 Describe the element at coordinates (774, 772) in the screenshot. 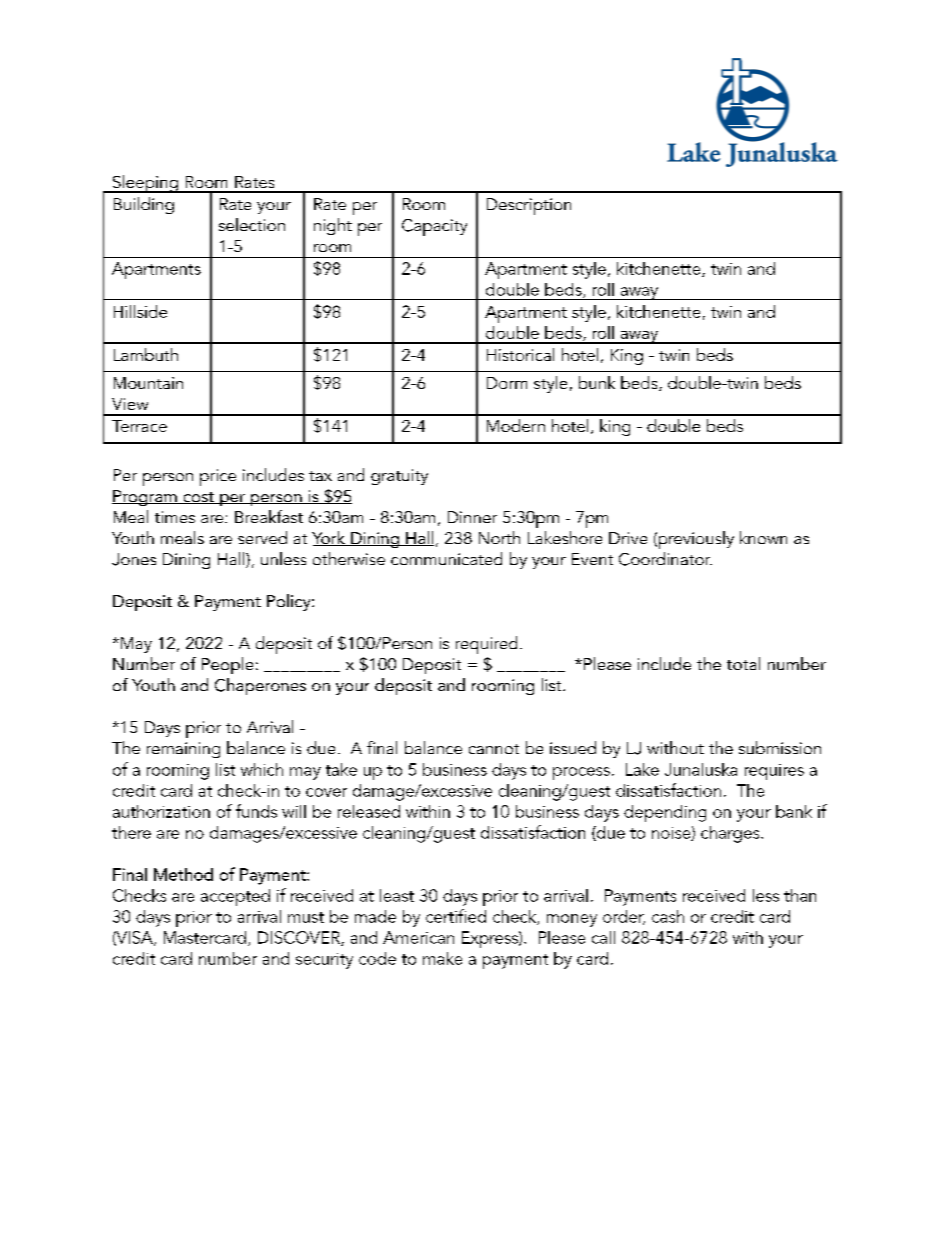

I see `requires` at that location.
